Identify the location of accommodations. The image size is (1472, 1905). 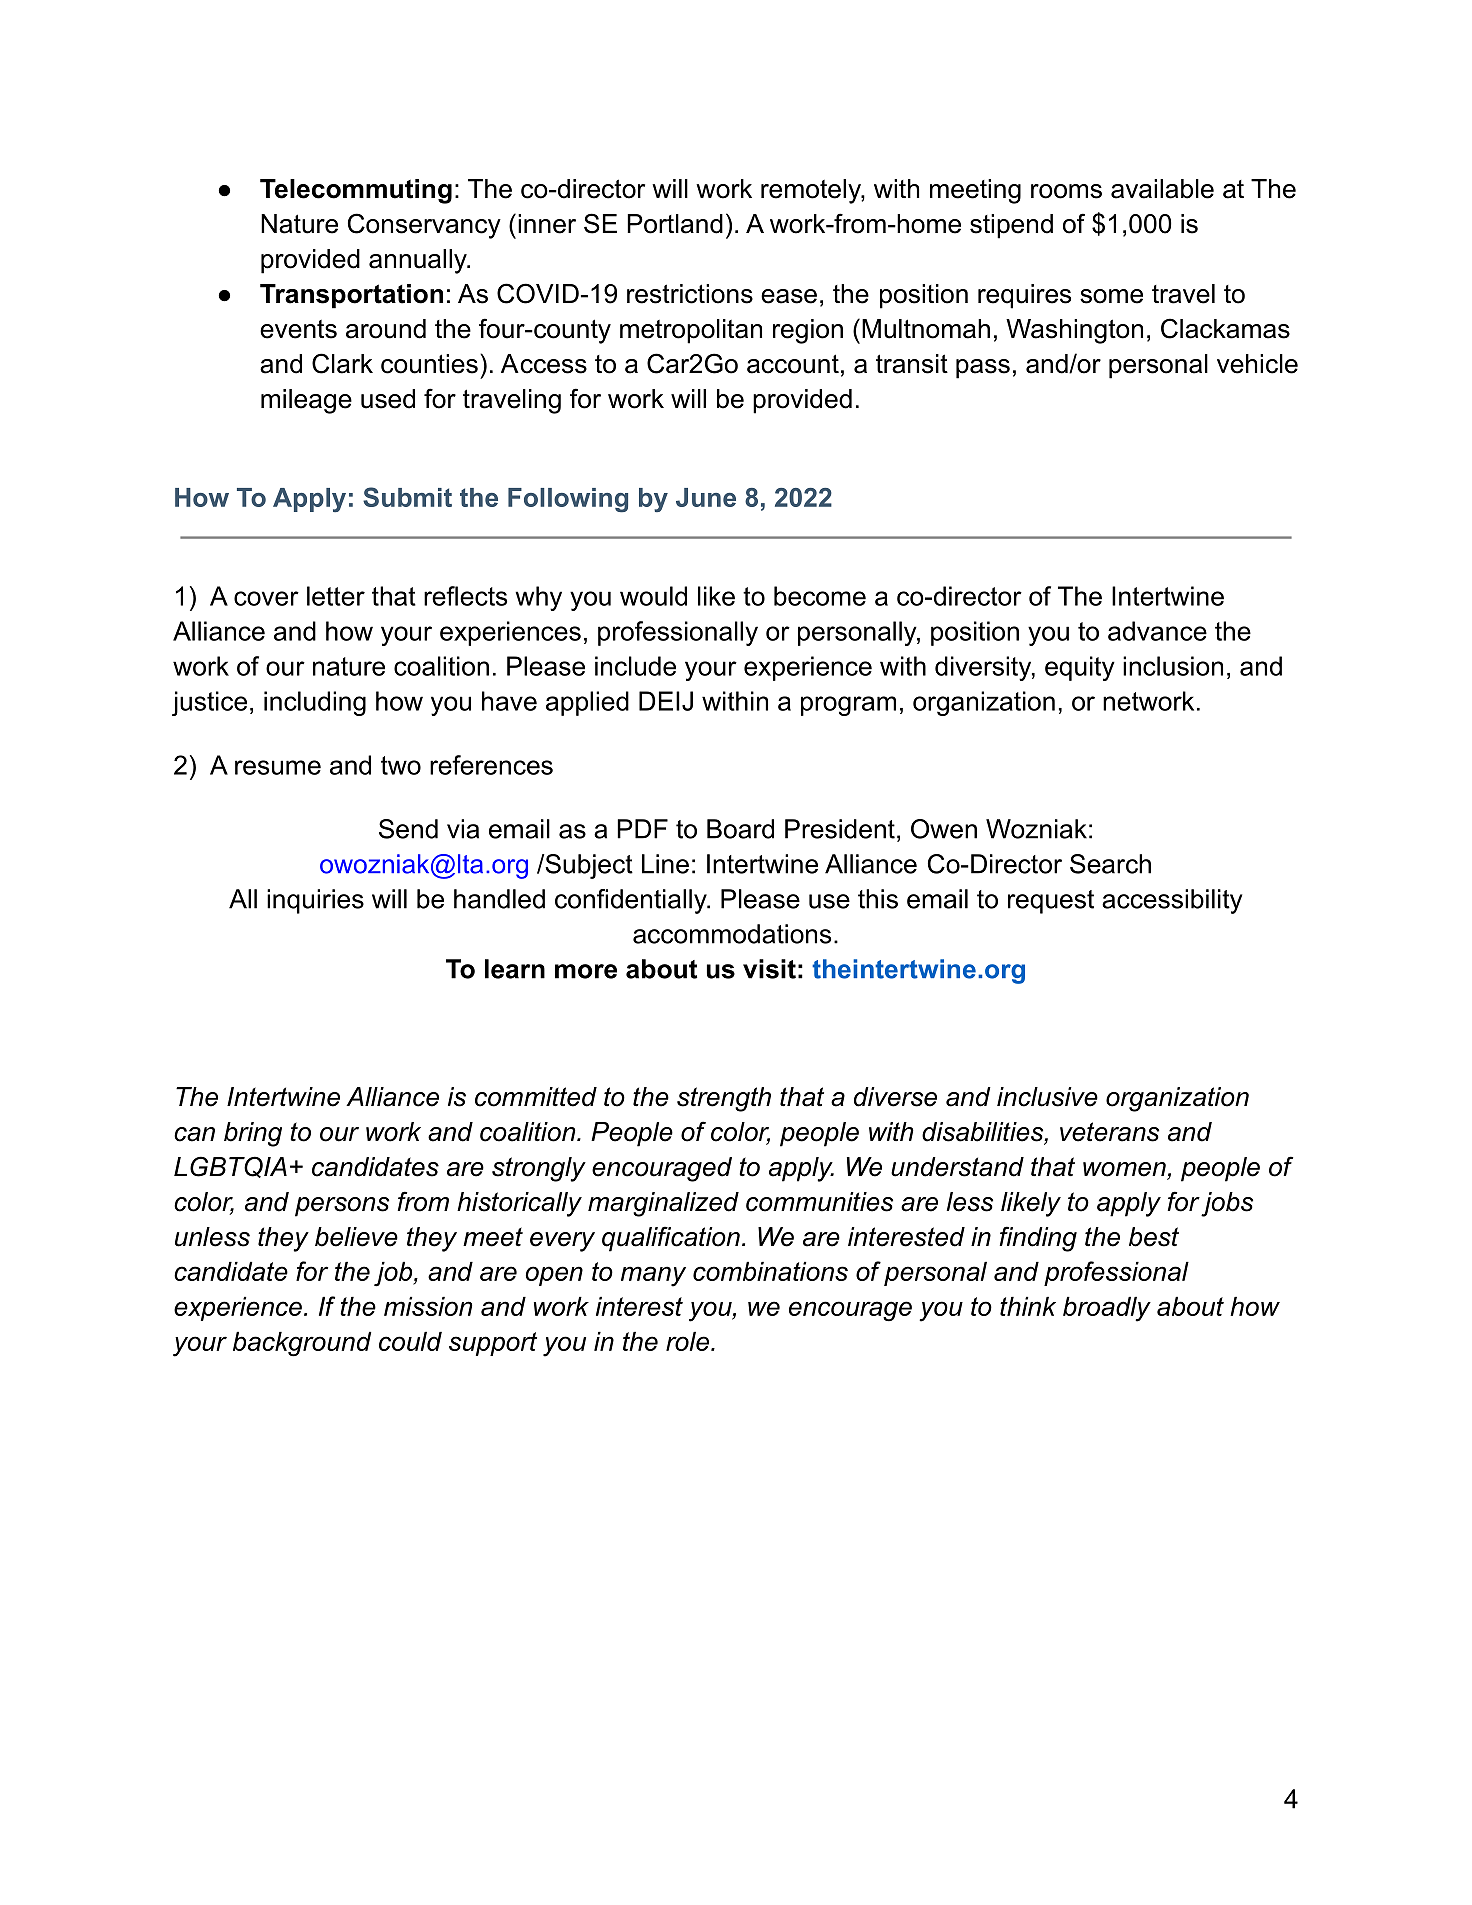
(732, 934).
